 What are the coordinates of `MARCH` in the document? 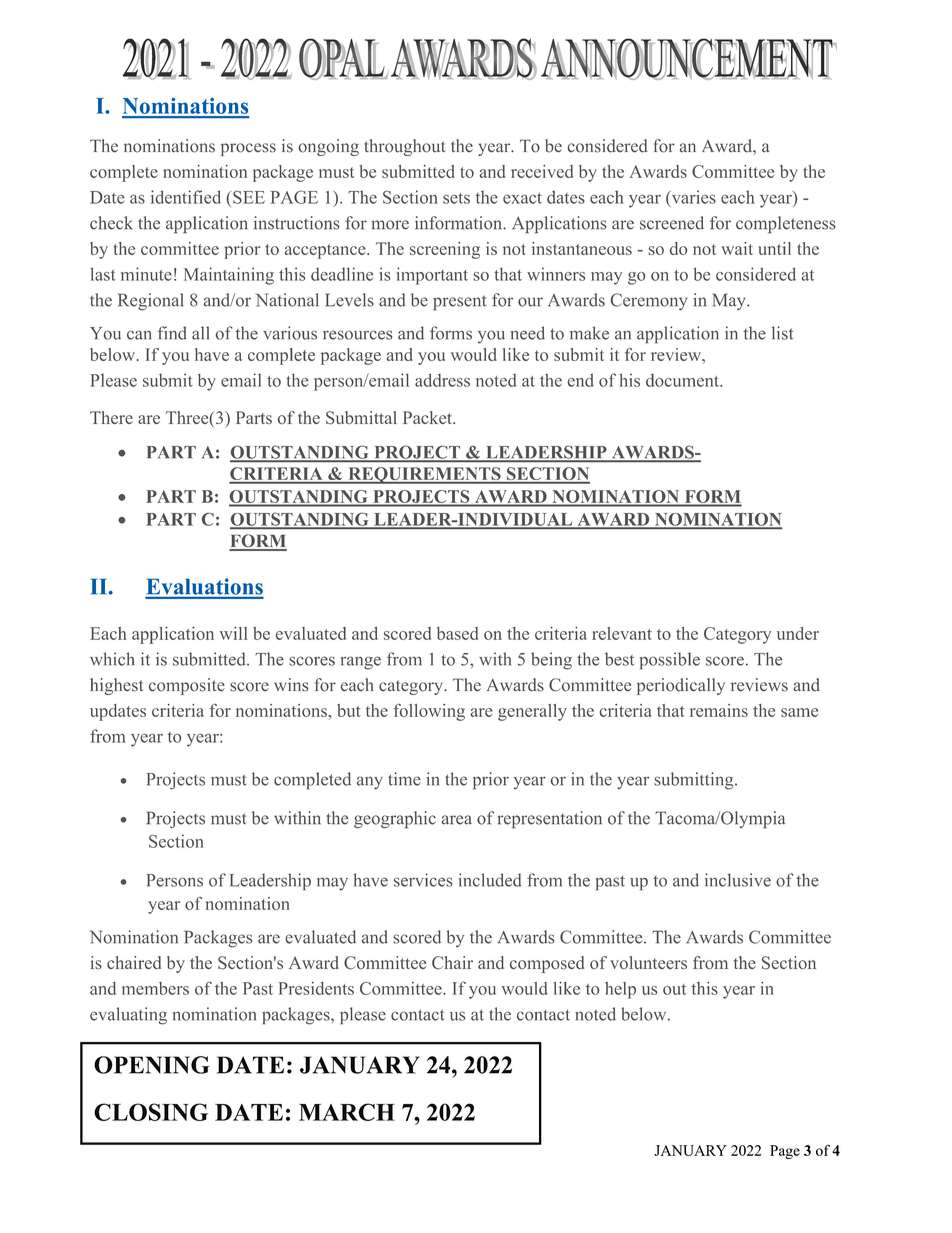 It's located at (347, 1112).
